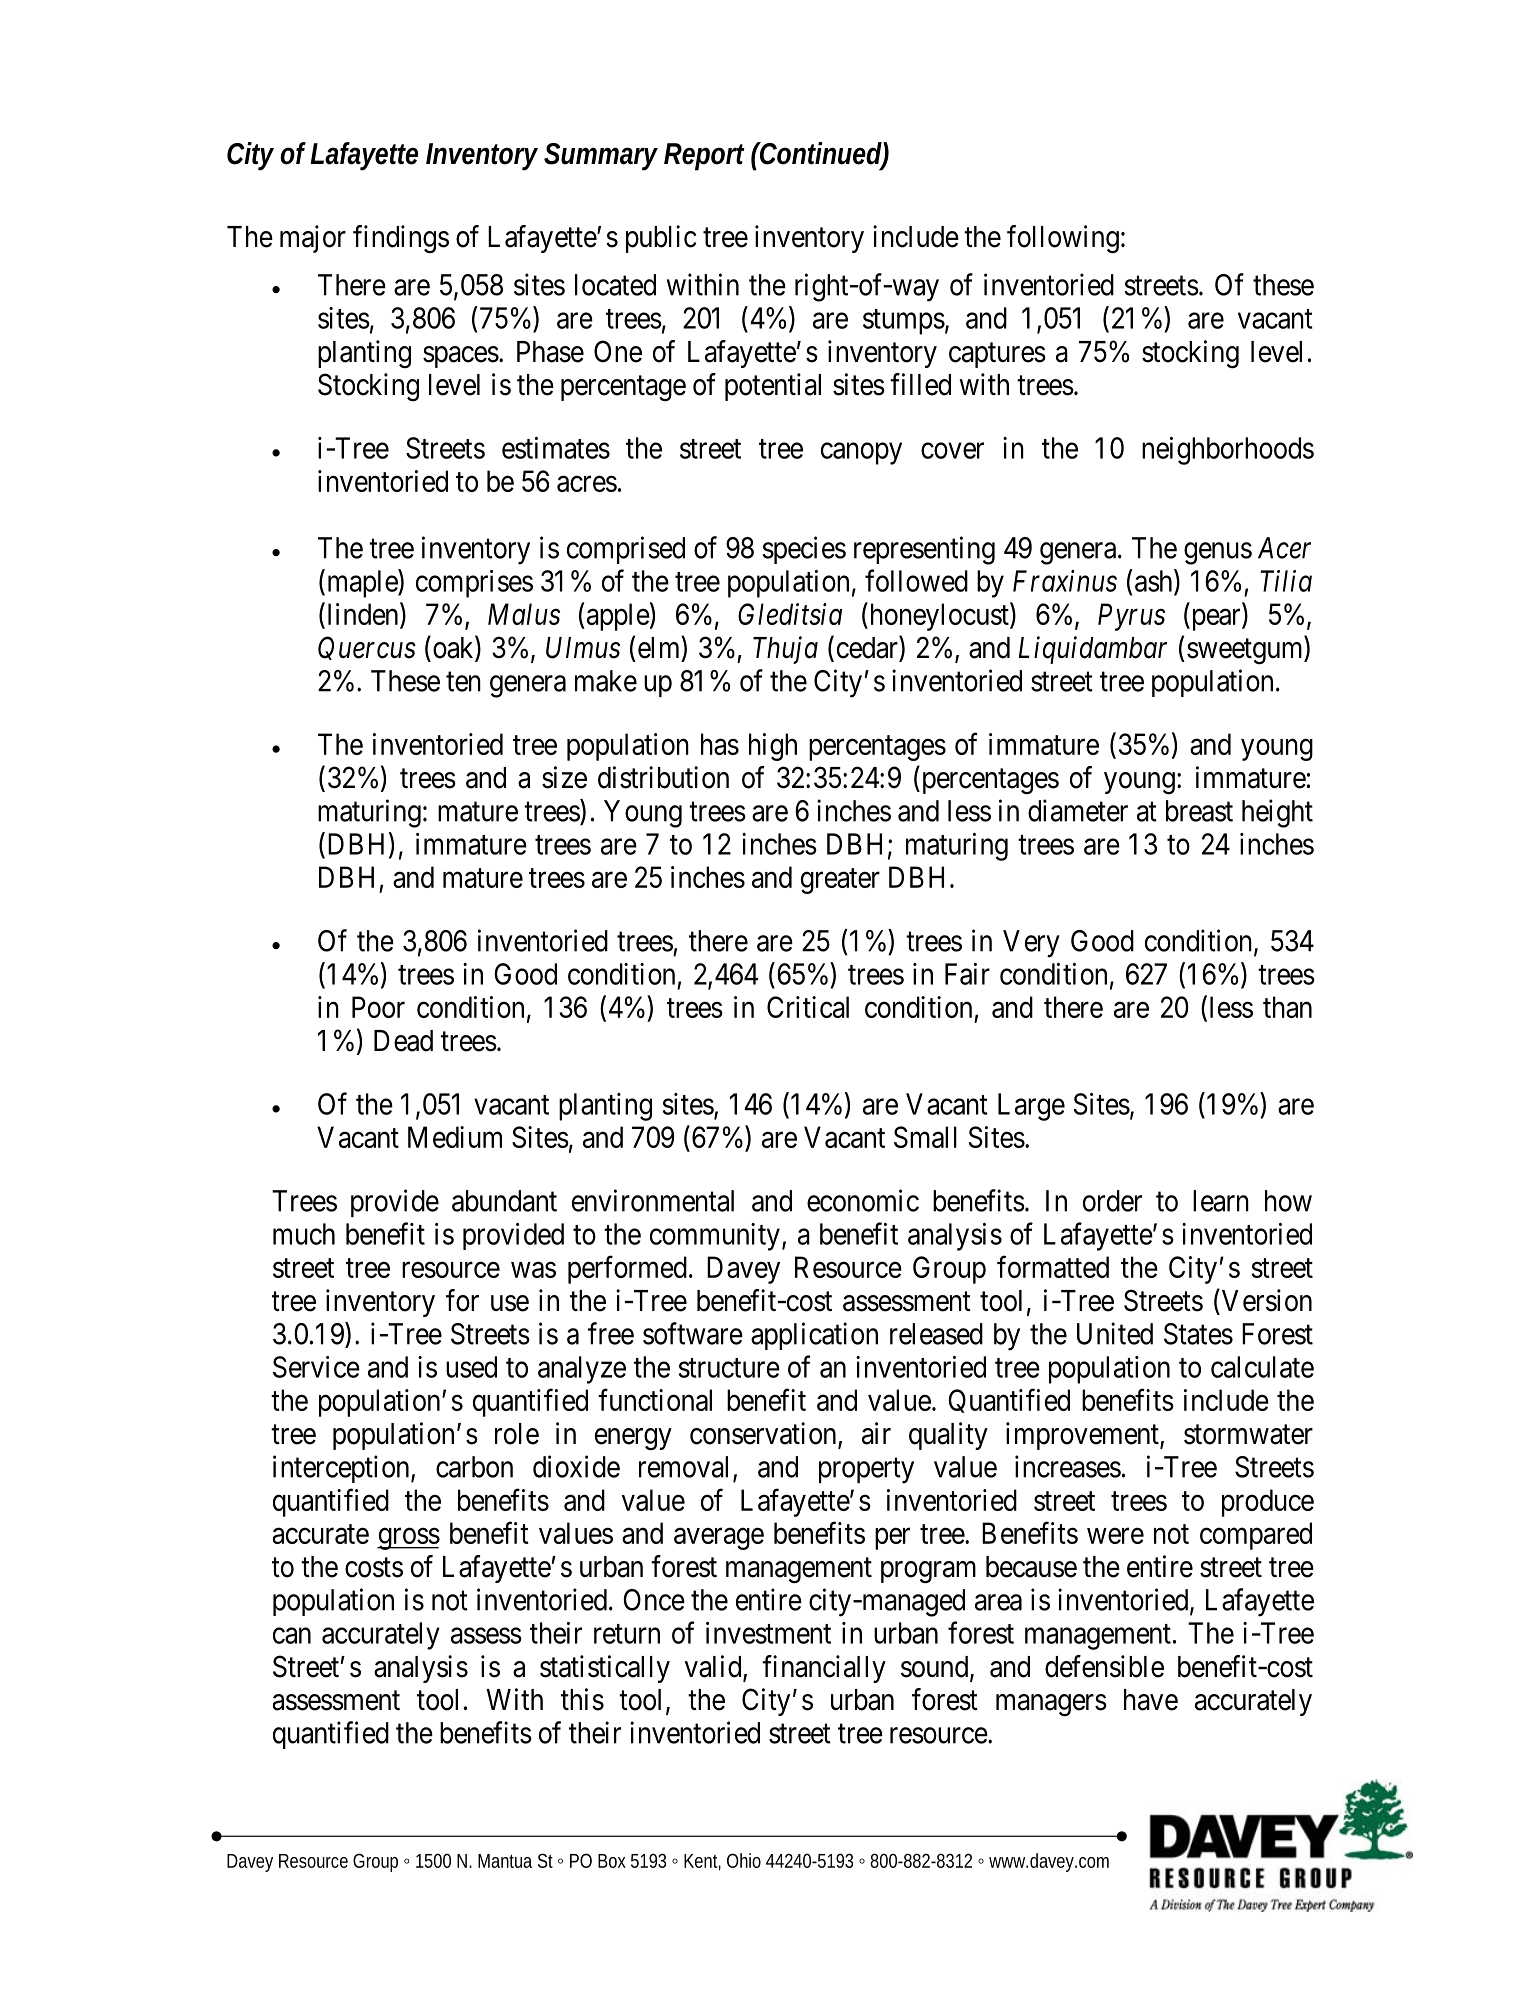 The image size is (1539, 1992). What do you see at coordinates (744, 1860) in the page?
I see `Ohio` at bounding box center [744, 1860].
